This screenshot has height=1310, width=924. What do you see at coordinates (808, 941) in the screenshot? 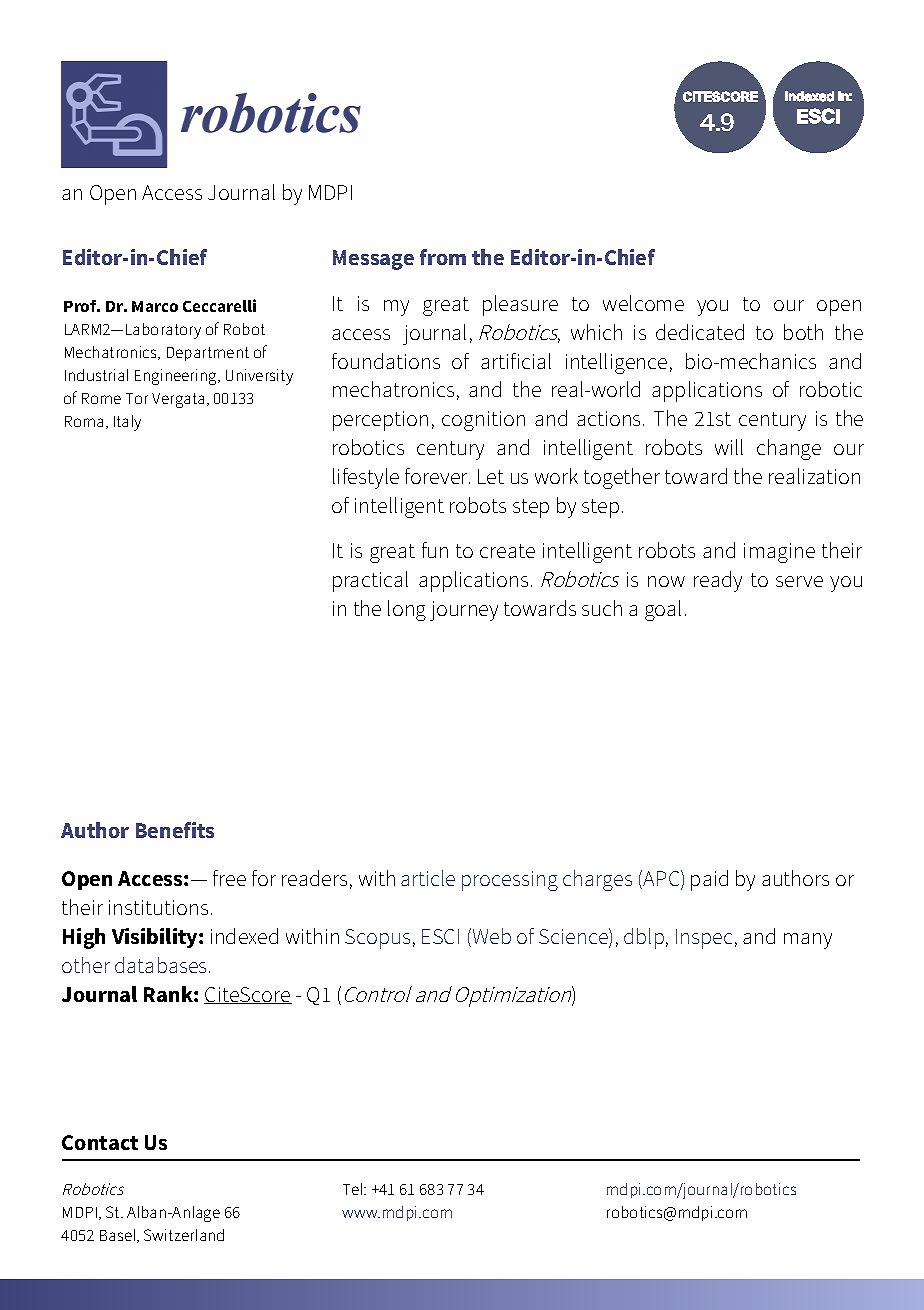
I see `many` at bounding box center [808, 941].
